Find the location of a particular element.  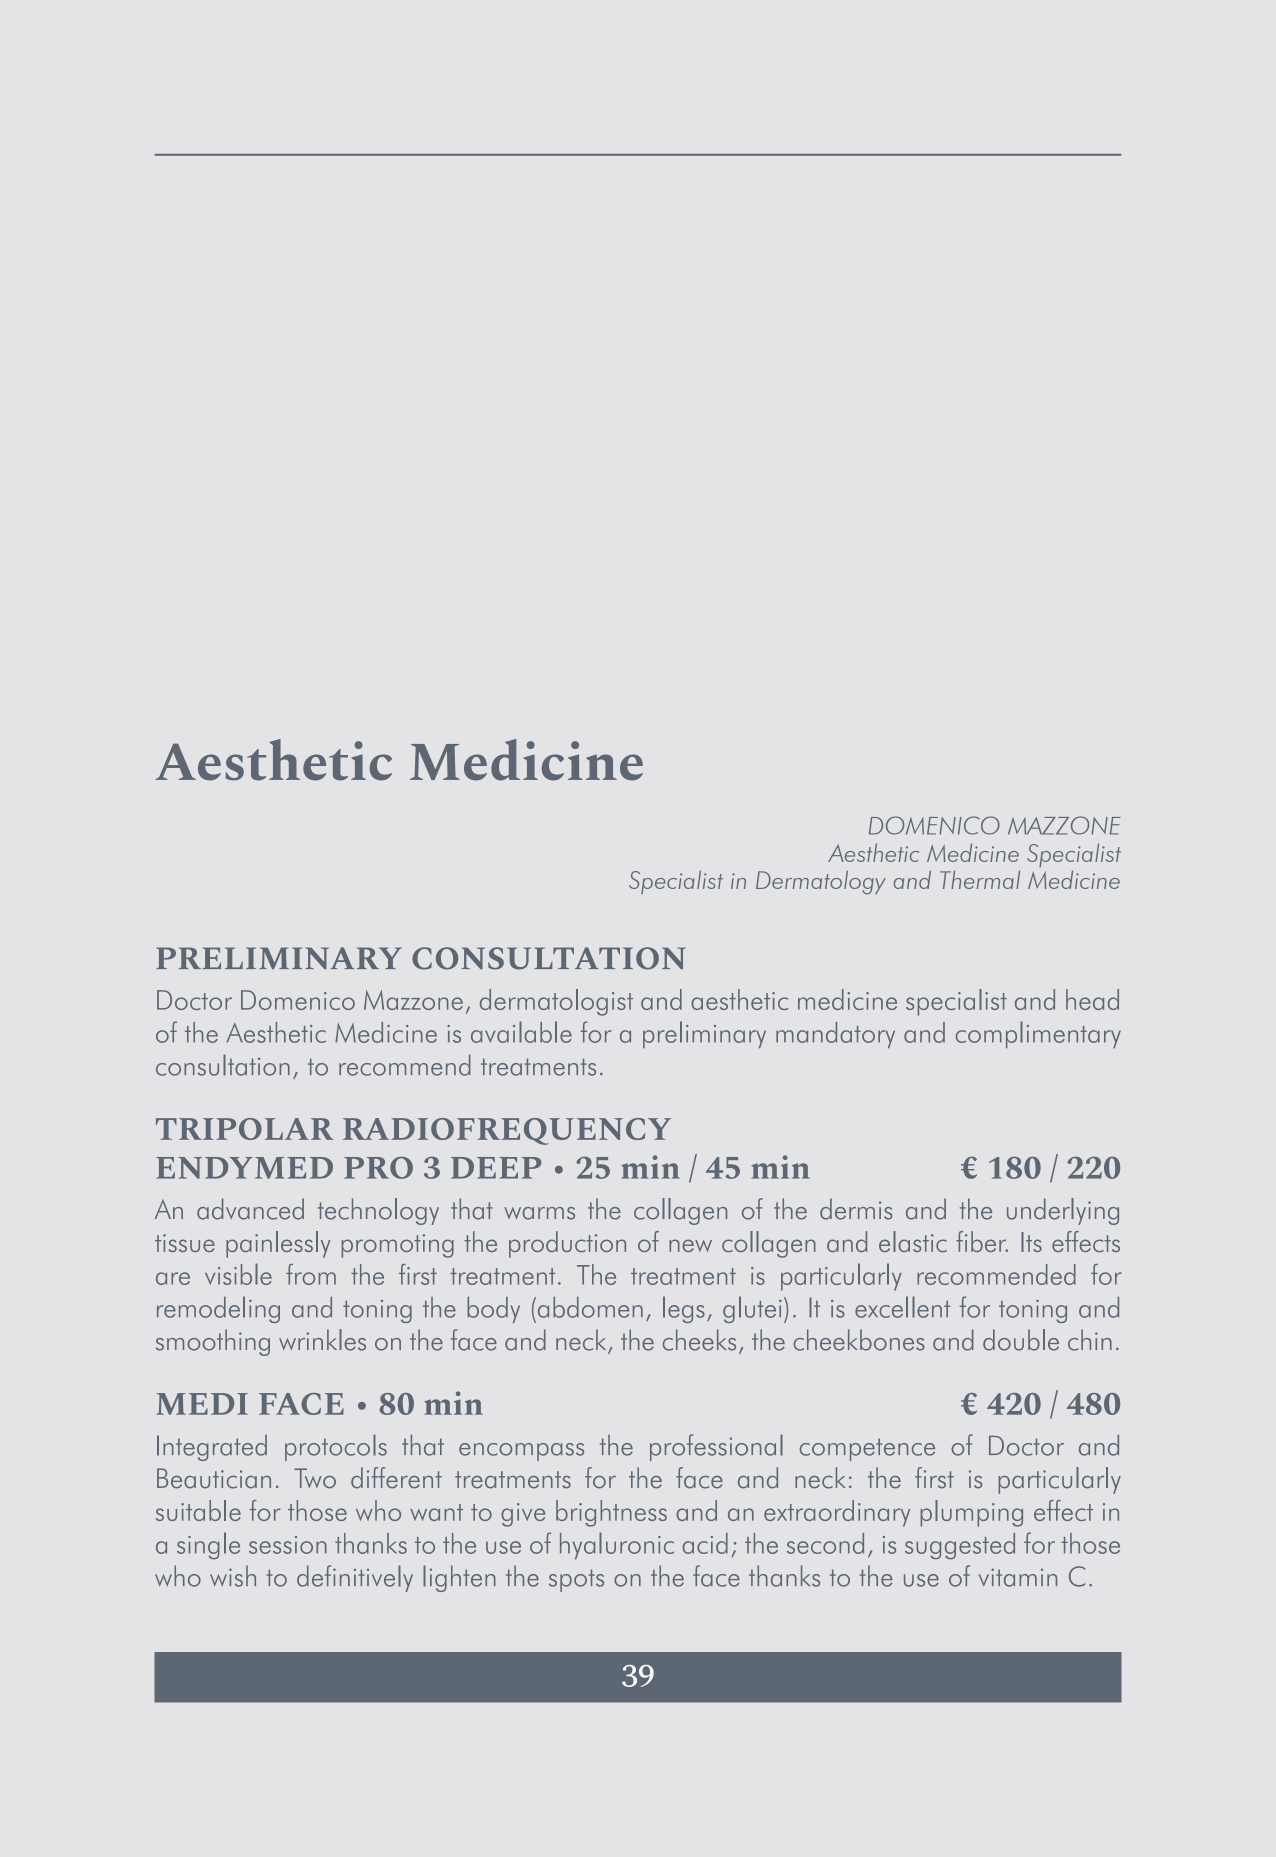

session is located at coordinates (288, 1545).
